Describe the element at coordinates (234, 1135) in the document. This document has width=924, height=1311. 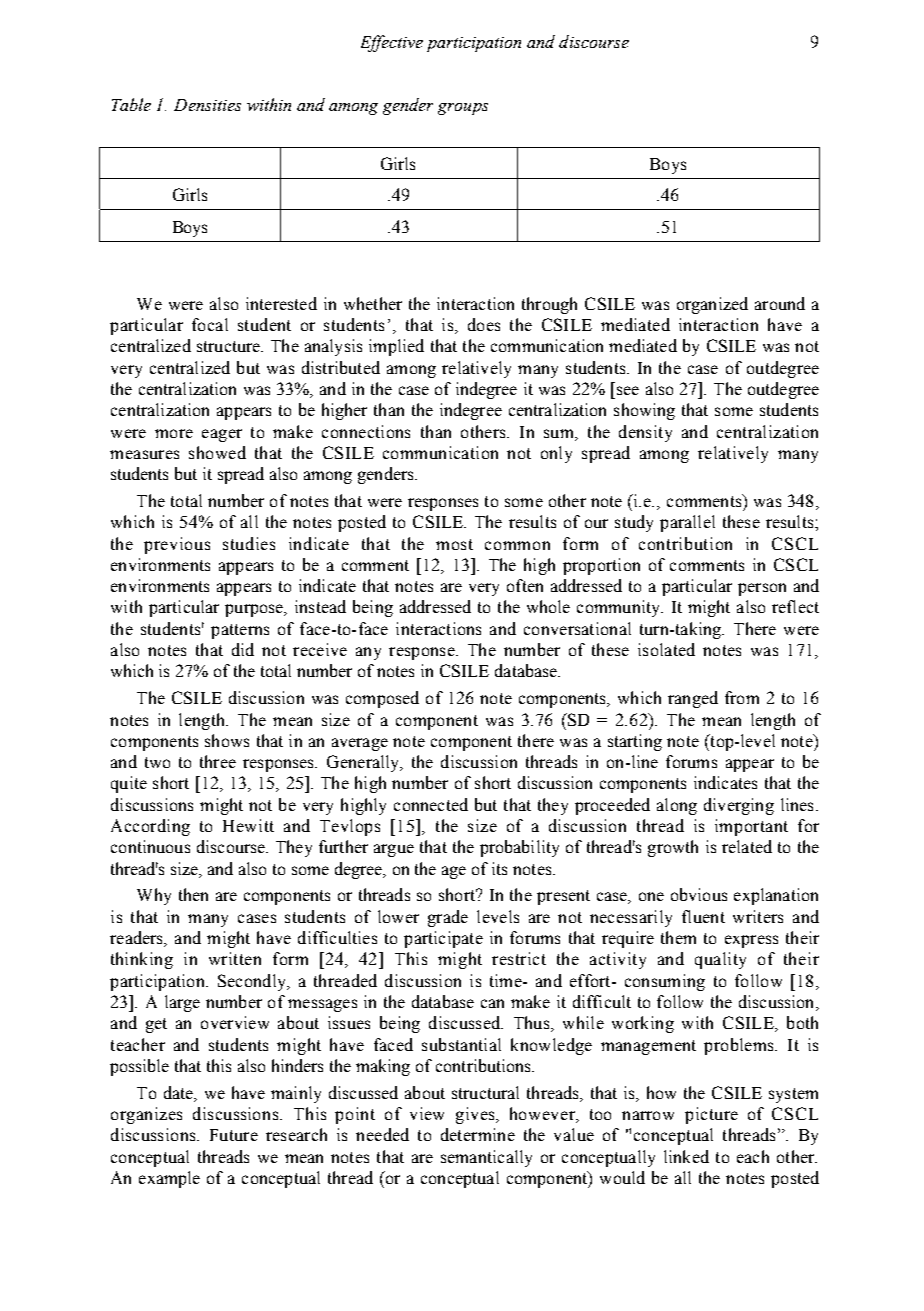
I see `Future` at that location.
